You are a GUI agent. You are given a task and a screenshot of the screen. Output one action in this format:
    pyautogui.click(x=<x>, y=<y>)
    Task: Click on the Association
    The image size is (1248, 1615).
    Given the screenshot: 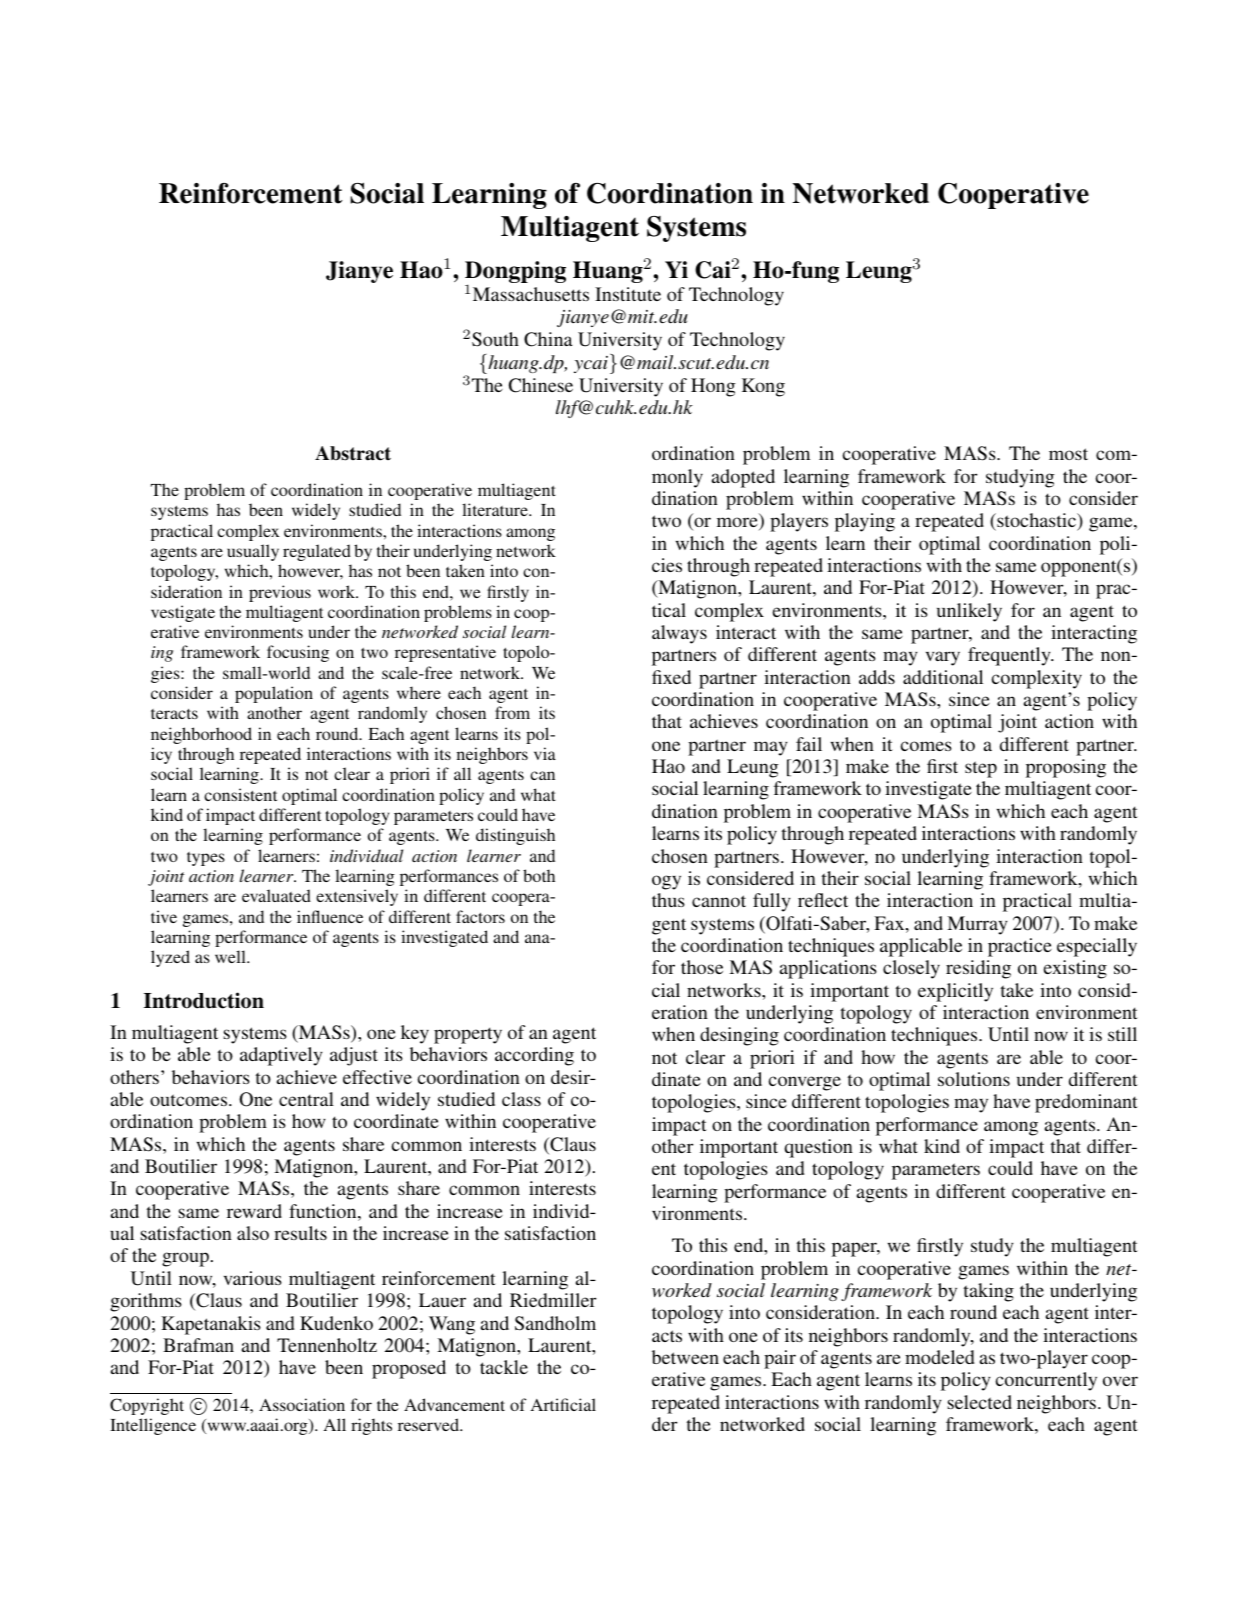 What is the action you would take?
    pyautogui.click(x=302, y=1404)
